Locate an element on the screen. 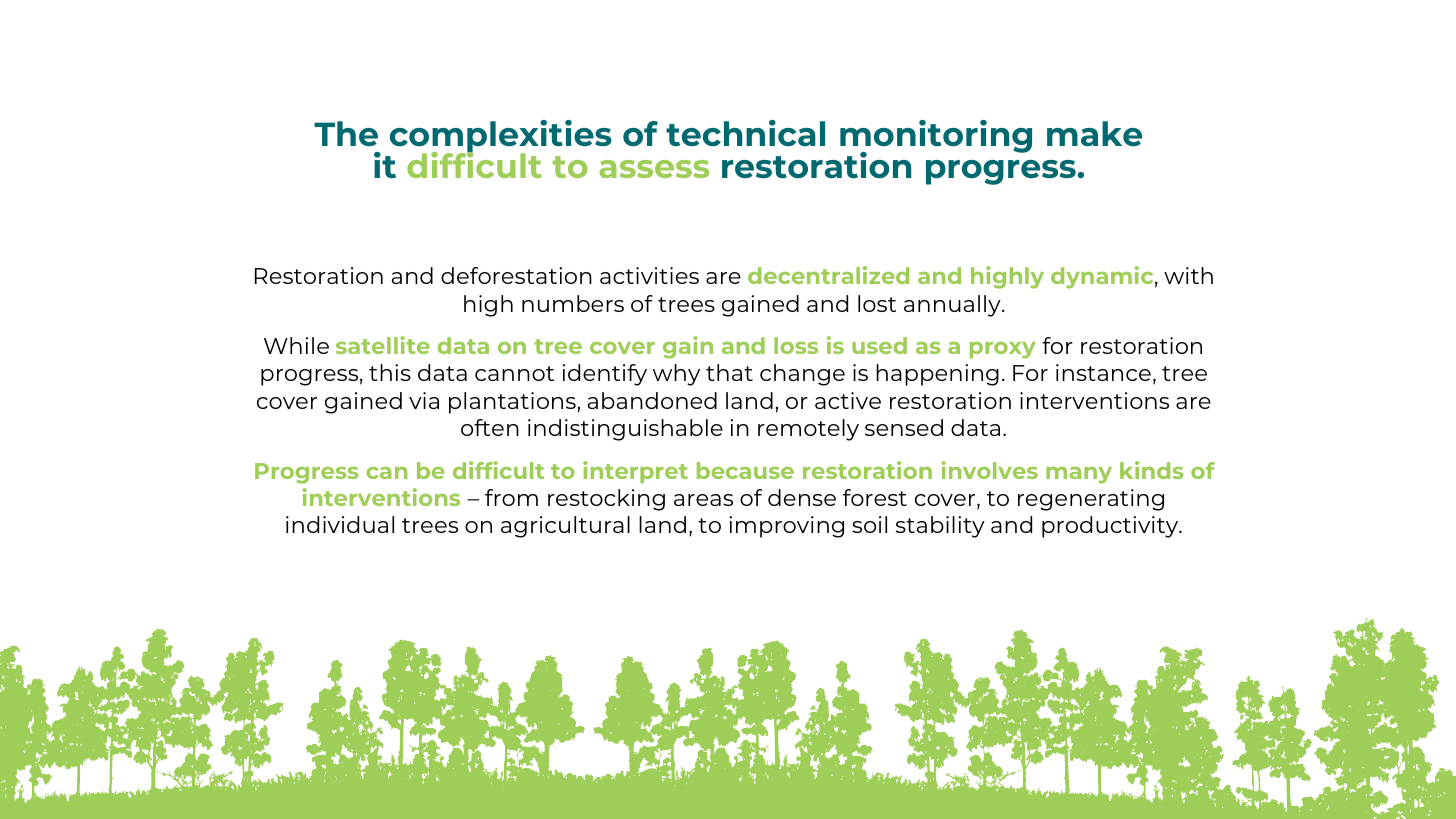  The is located at coordinates (346, 133).
